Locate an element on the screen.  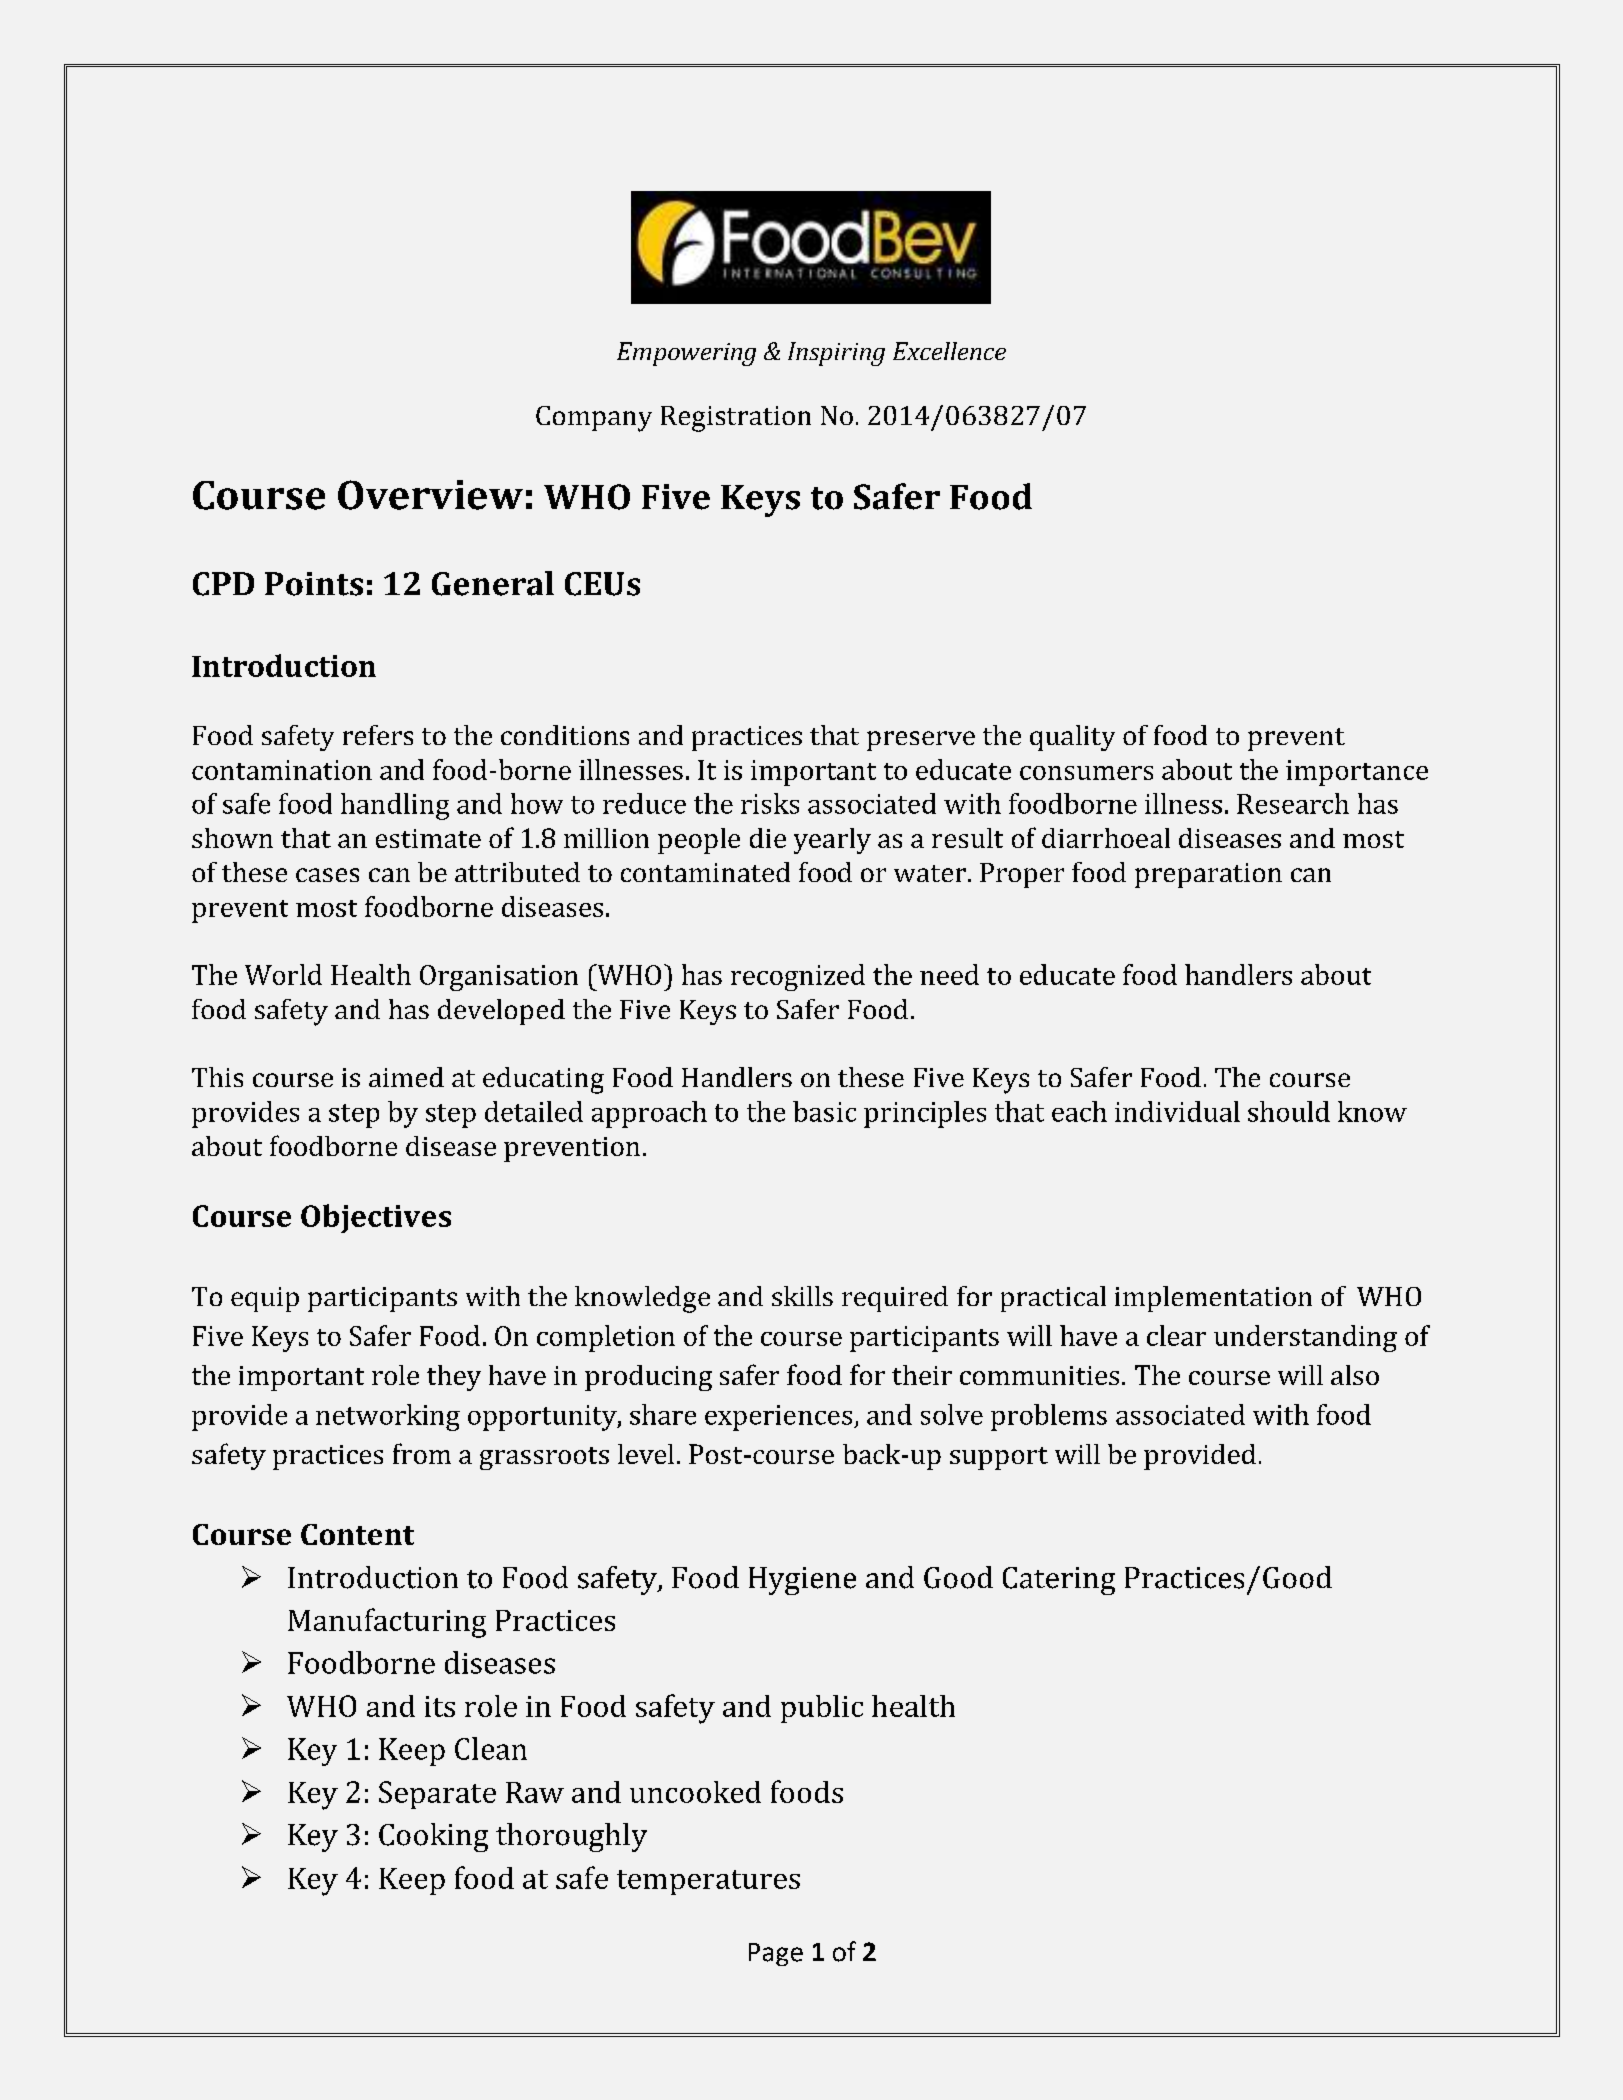
handling is located at coordinates (395, 806).
